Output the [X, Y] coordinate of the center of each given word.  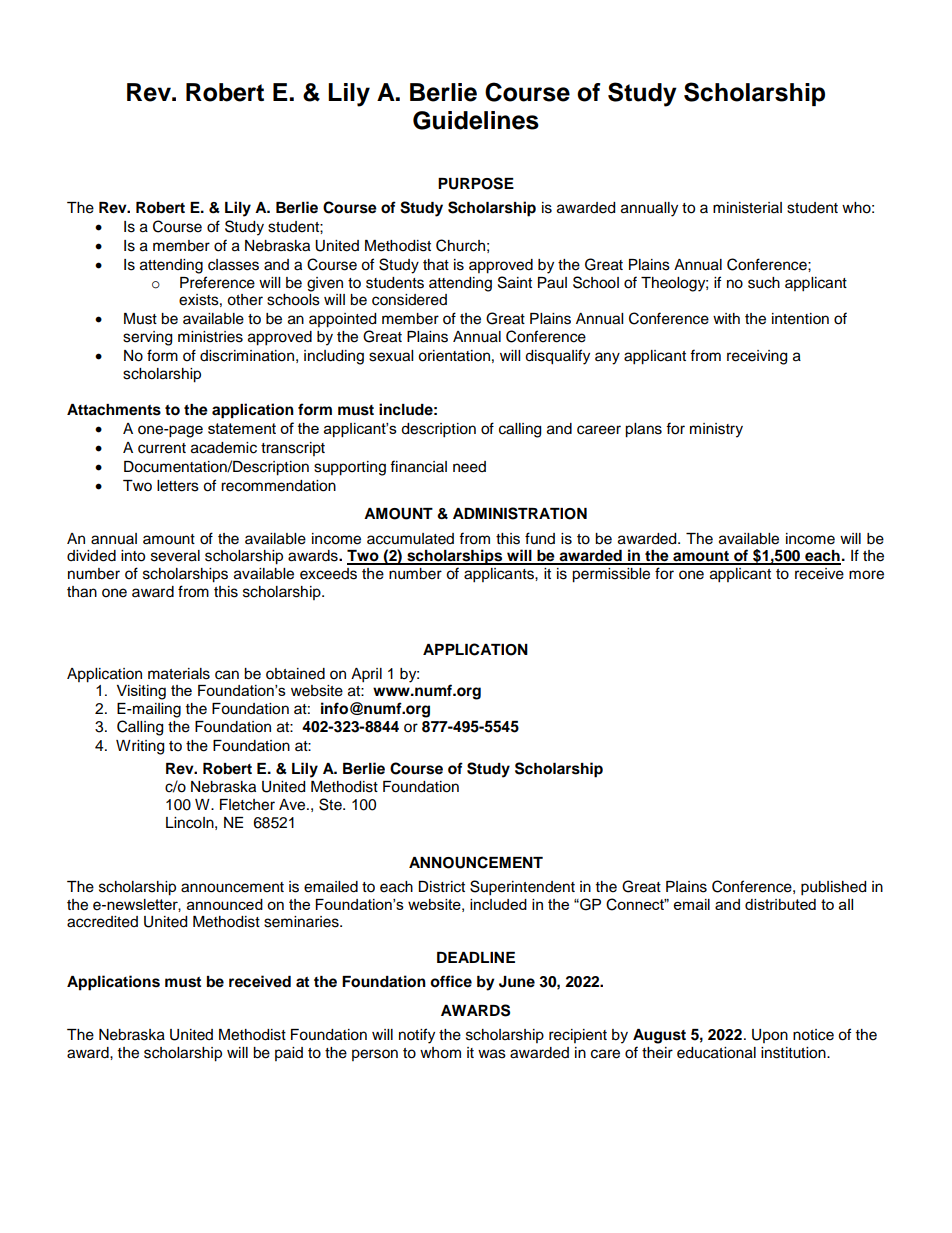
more [866, 575]
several [175, 556]
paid [289, 1054]
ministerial [747, 208]
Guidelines [476, 120]
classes [233, 265]
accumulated [410, 539]
